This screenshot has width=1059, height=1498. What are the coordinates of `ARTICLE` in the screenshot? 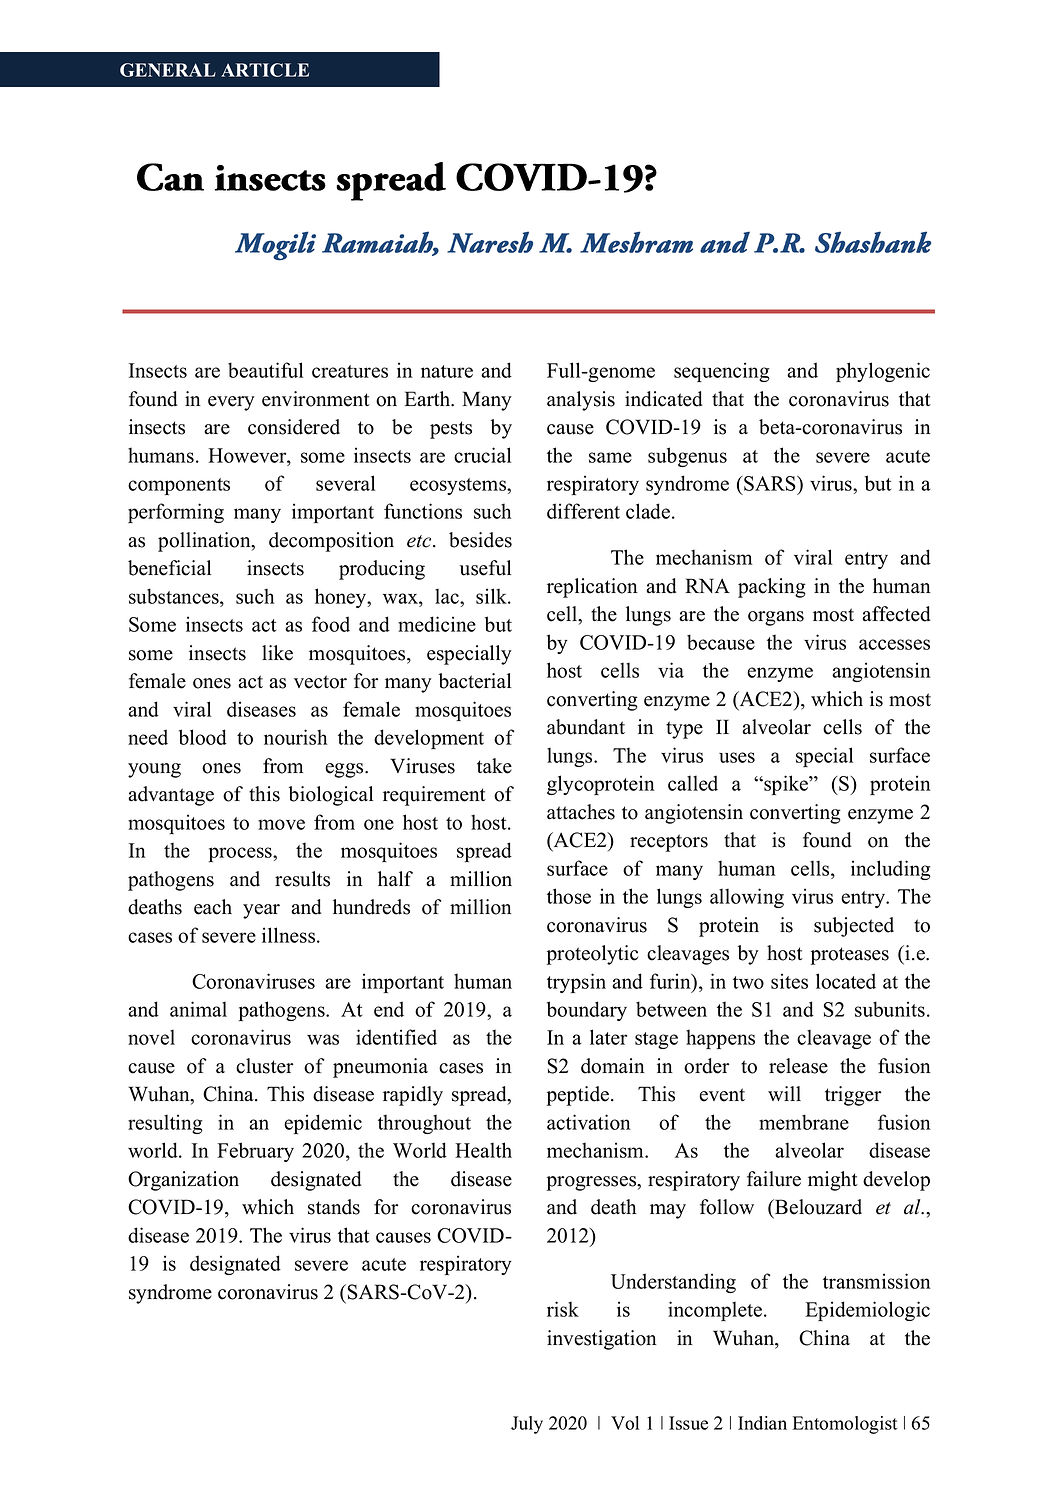 It's located at (265, 70).
